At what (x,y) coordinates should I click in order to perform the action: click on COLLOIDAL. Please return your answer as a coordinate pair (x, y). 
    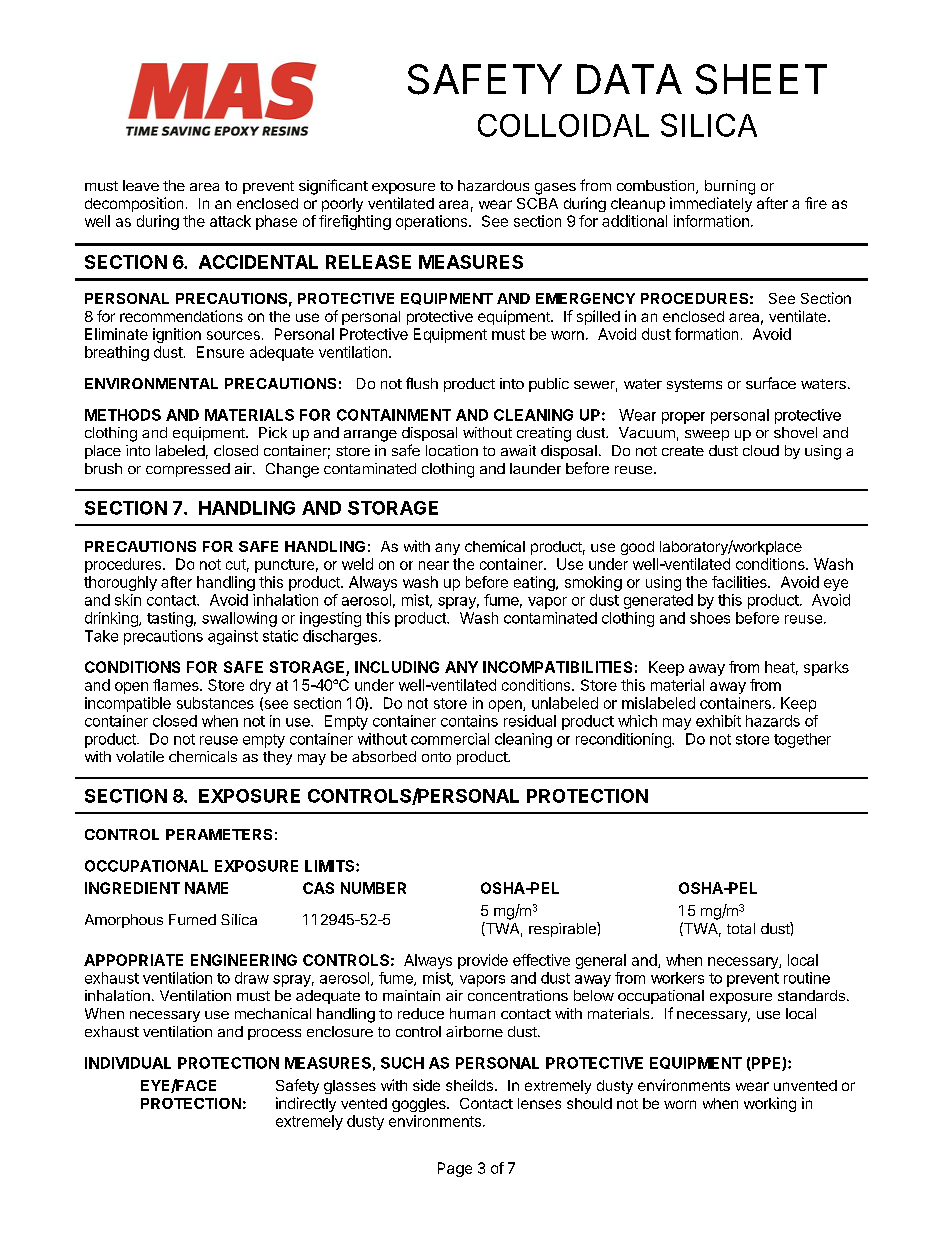
    Looking at the image, I should click on (563, 125).
